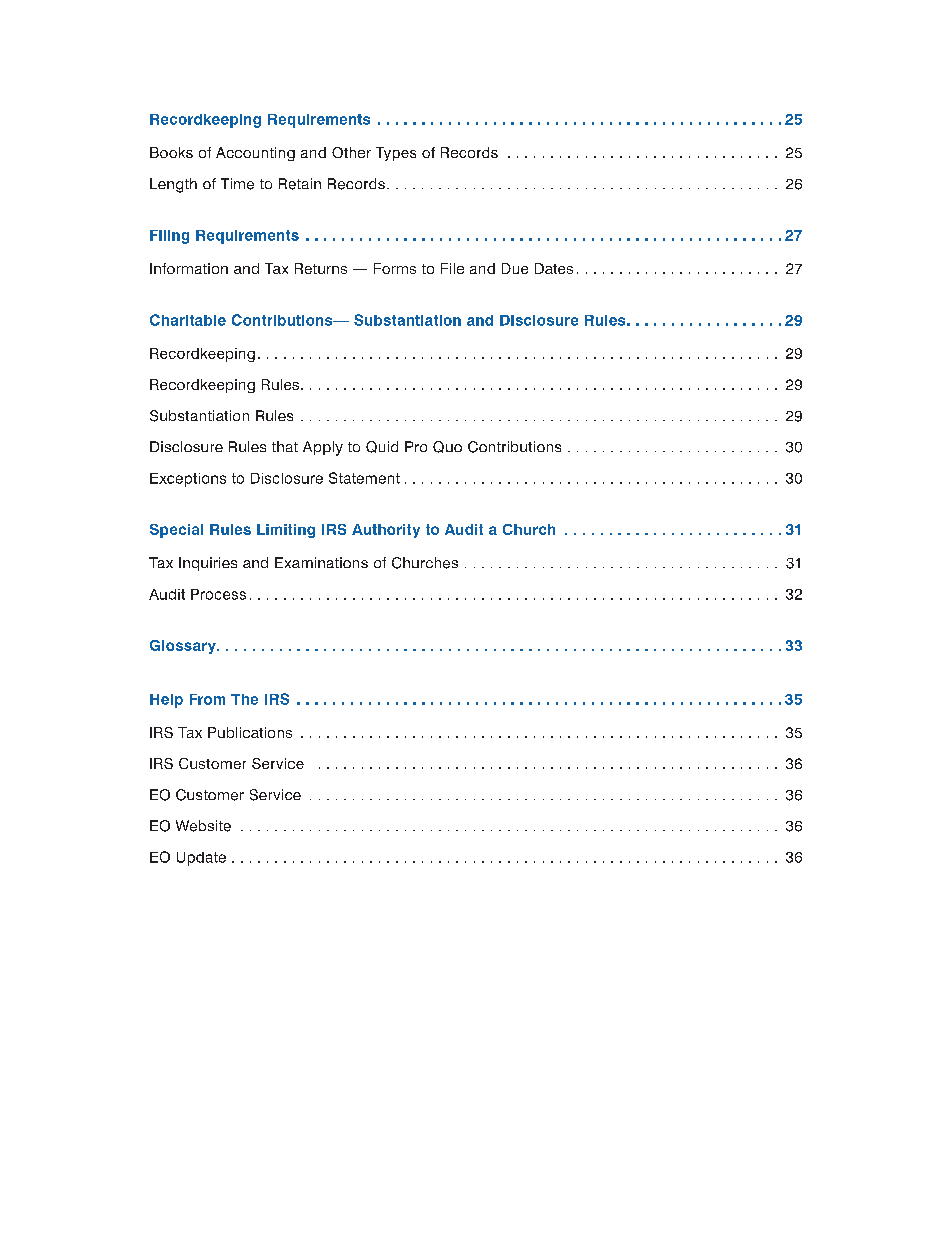 Image resolution: width=952 pixels, height=1233 pixels. Describe the element at coordinates (351, 152) in the image. I see `Other` at that location.
